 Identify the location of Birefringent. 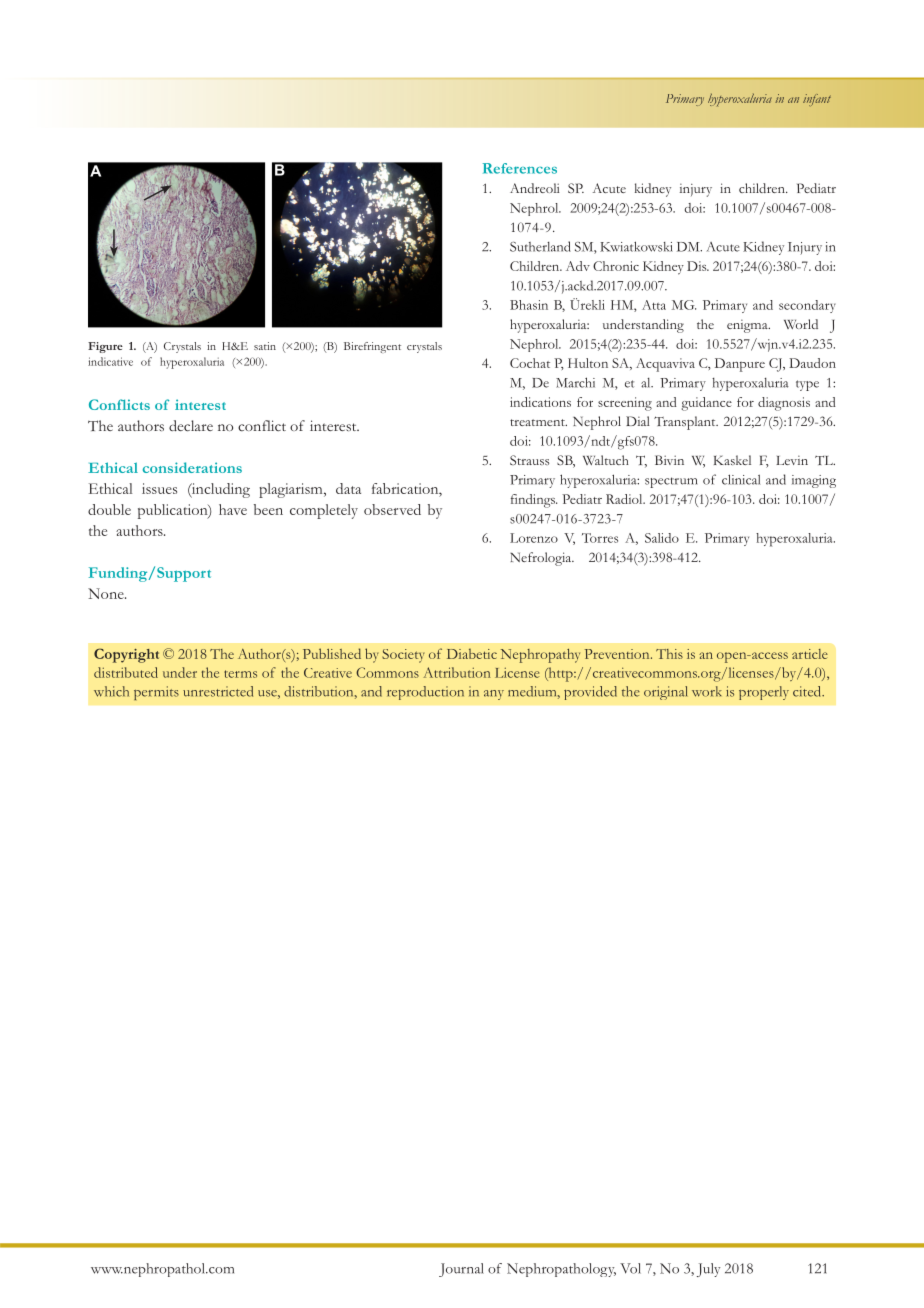
(372, 347).
